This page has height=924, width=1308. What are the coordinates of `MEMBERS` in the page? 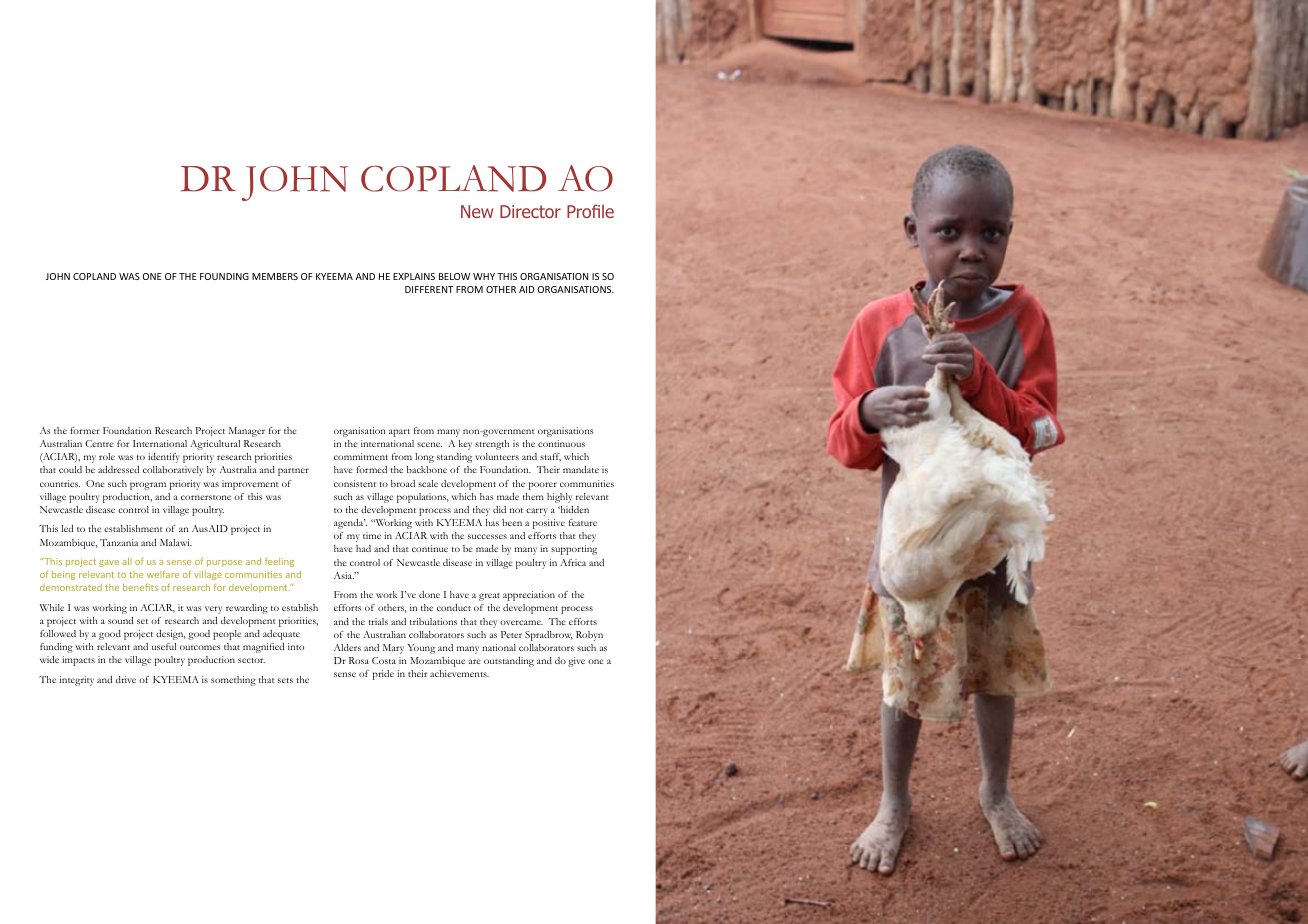 It's located at (275, 276).
